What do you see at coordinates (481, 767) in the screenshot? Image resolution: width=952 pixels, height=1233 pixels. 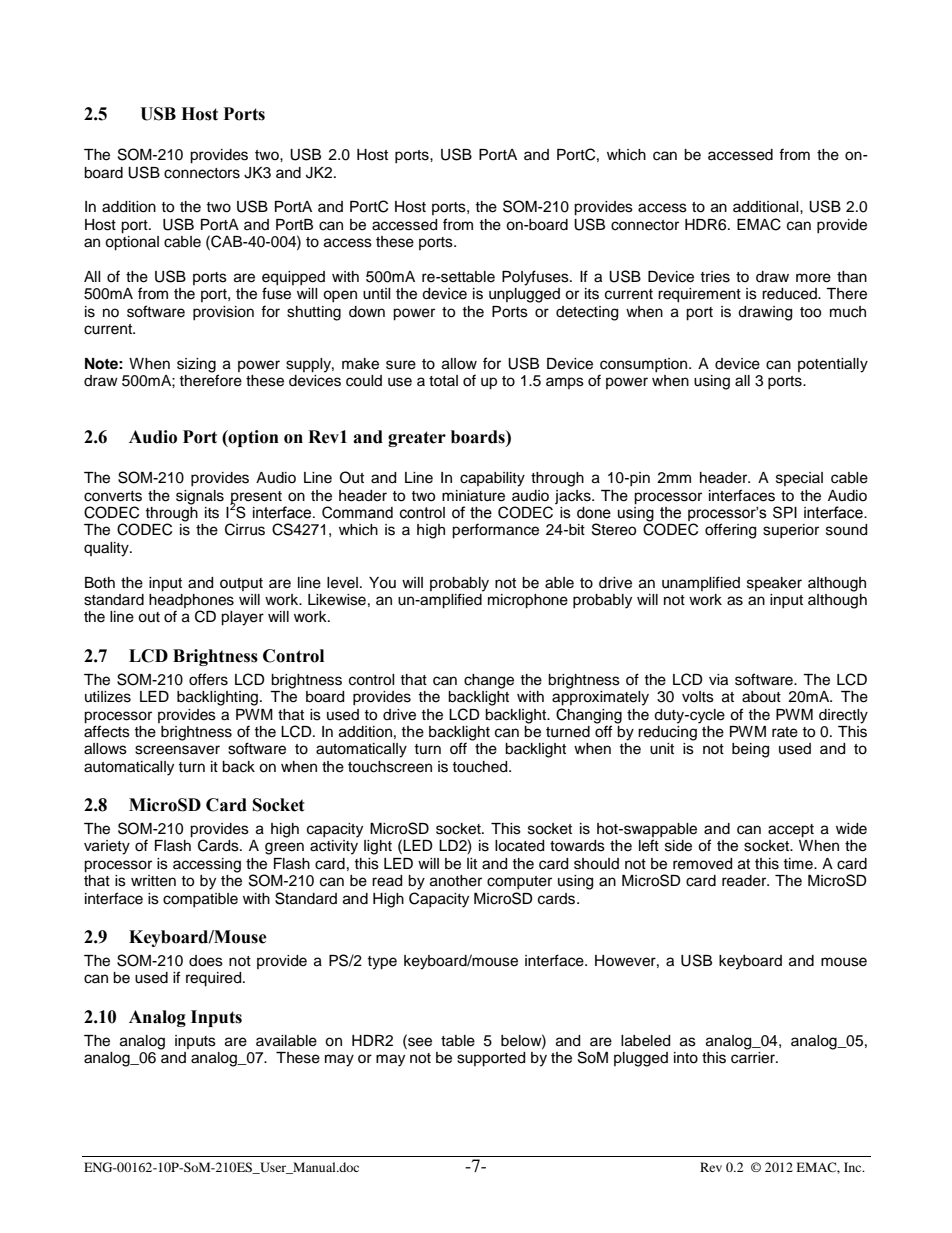 I see `touched` at bounding box center [481, 767].
